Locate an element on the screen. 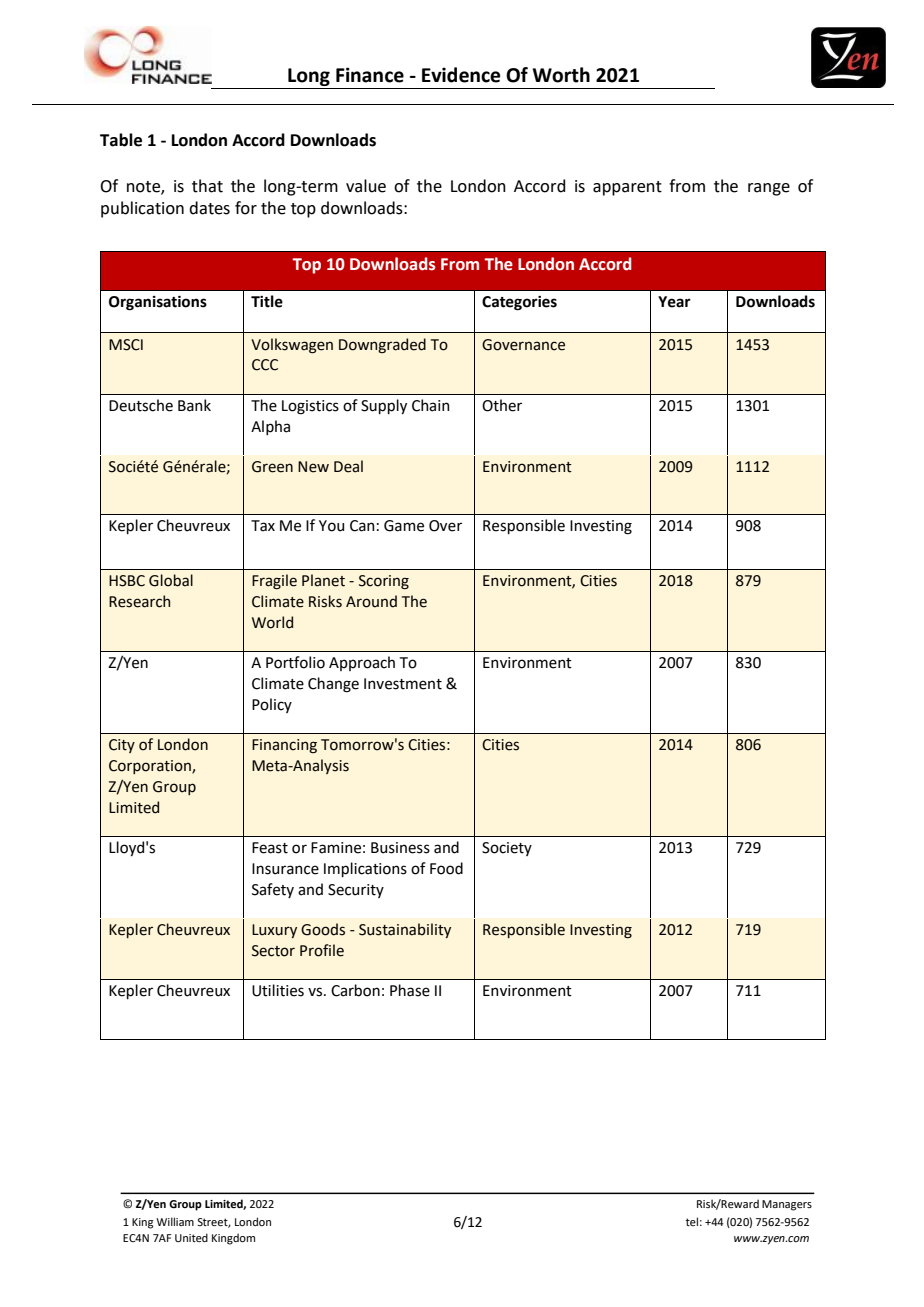 Image resolution: width=924 pixels, height=1307 pixels. Table is located at coordinates (121, 140).
